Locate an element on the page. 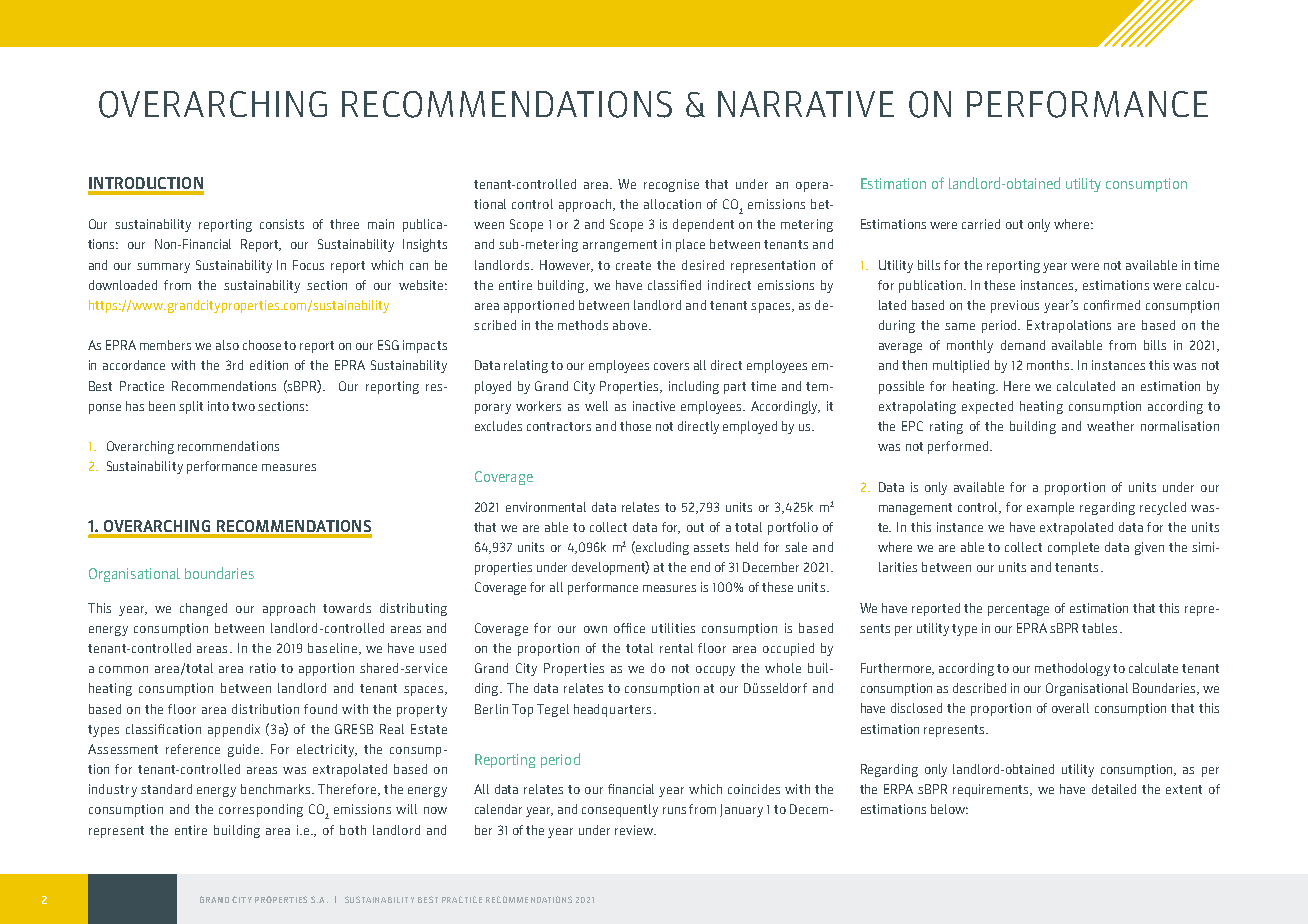 The width and height of the document is (1308, 924). benchmarks is located at coordinates (277, 789).
